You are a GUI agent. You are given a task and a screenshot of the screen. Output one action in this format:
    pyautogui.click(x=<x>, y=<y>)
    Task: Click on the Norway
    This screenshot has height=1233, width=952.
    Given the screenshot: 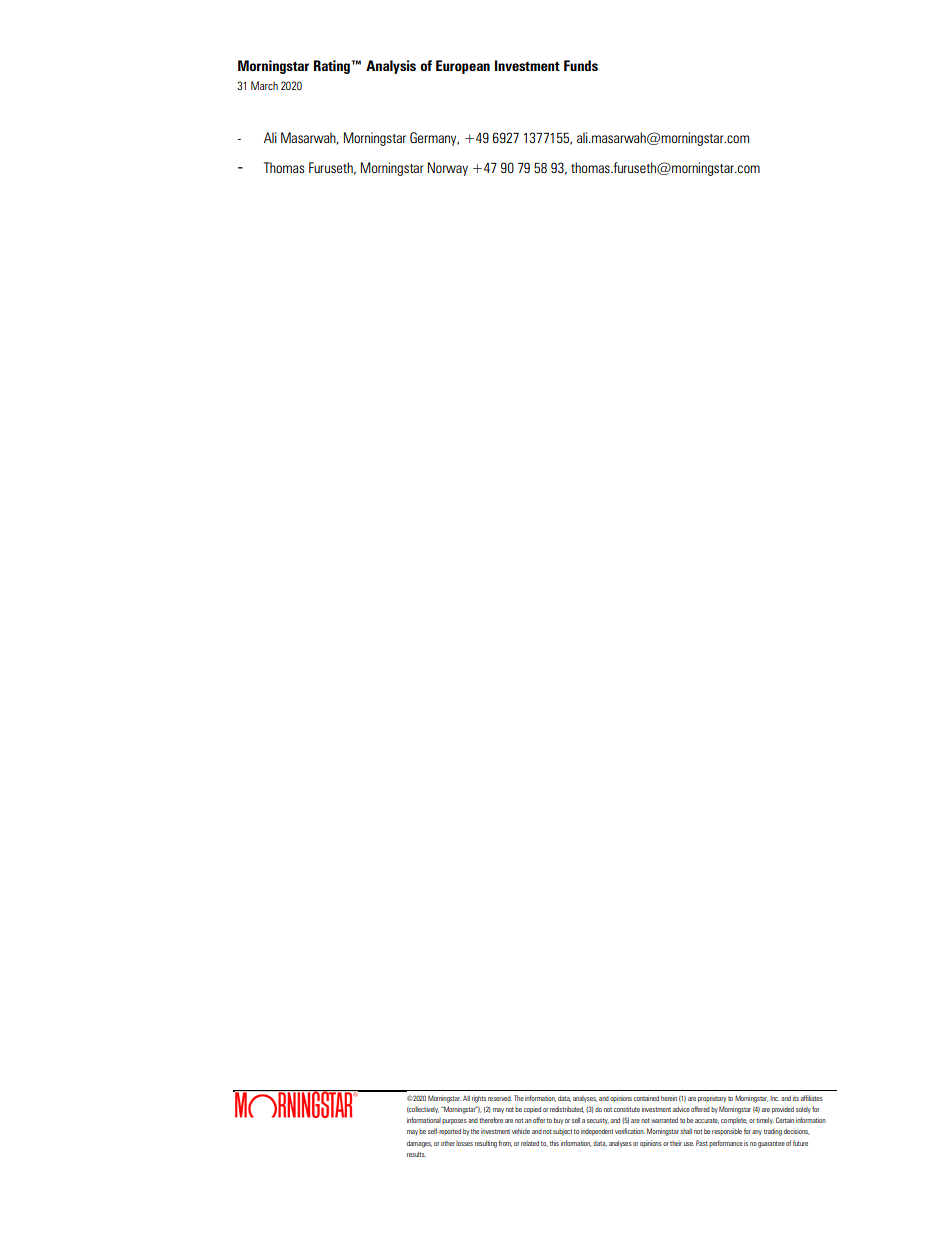 What is the action you would take?
    pyautogui.click(x=448, y=169)
